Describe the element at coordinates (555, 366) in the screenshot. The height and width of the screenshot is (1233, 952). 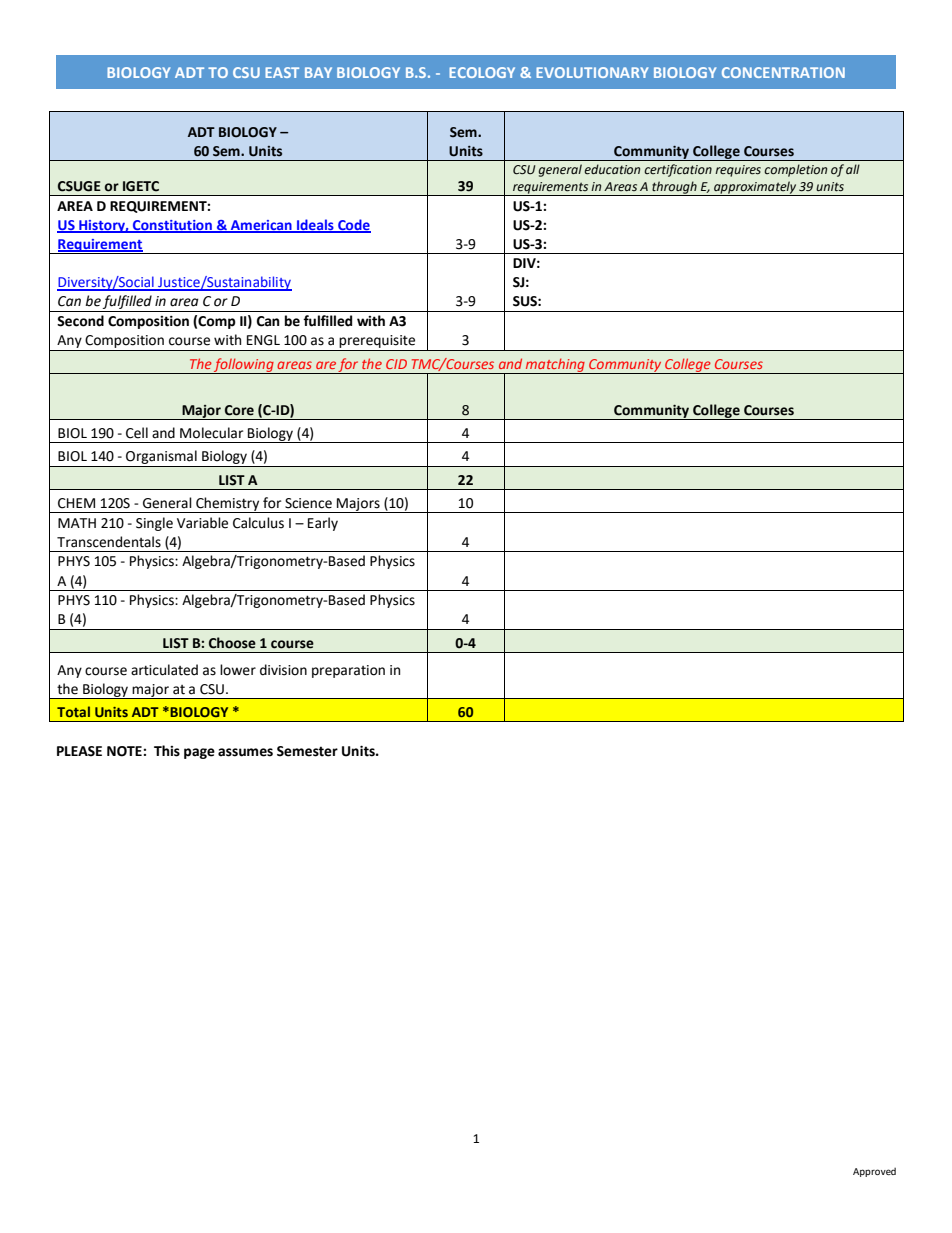
I see `matching` at that location.
